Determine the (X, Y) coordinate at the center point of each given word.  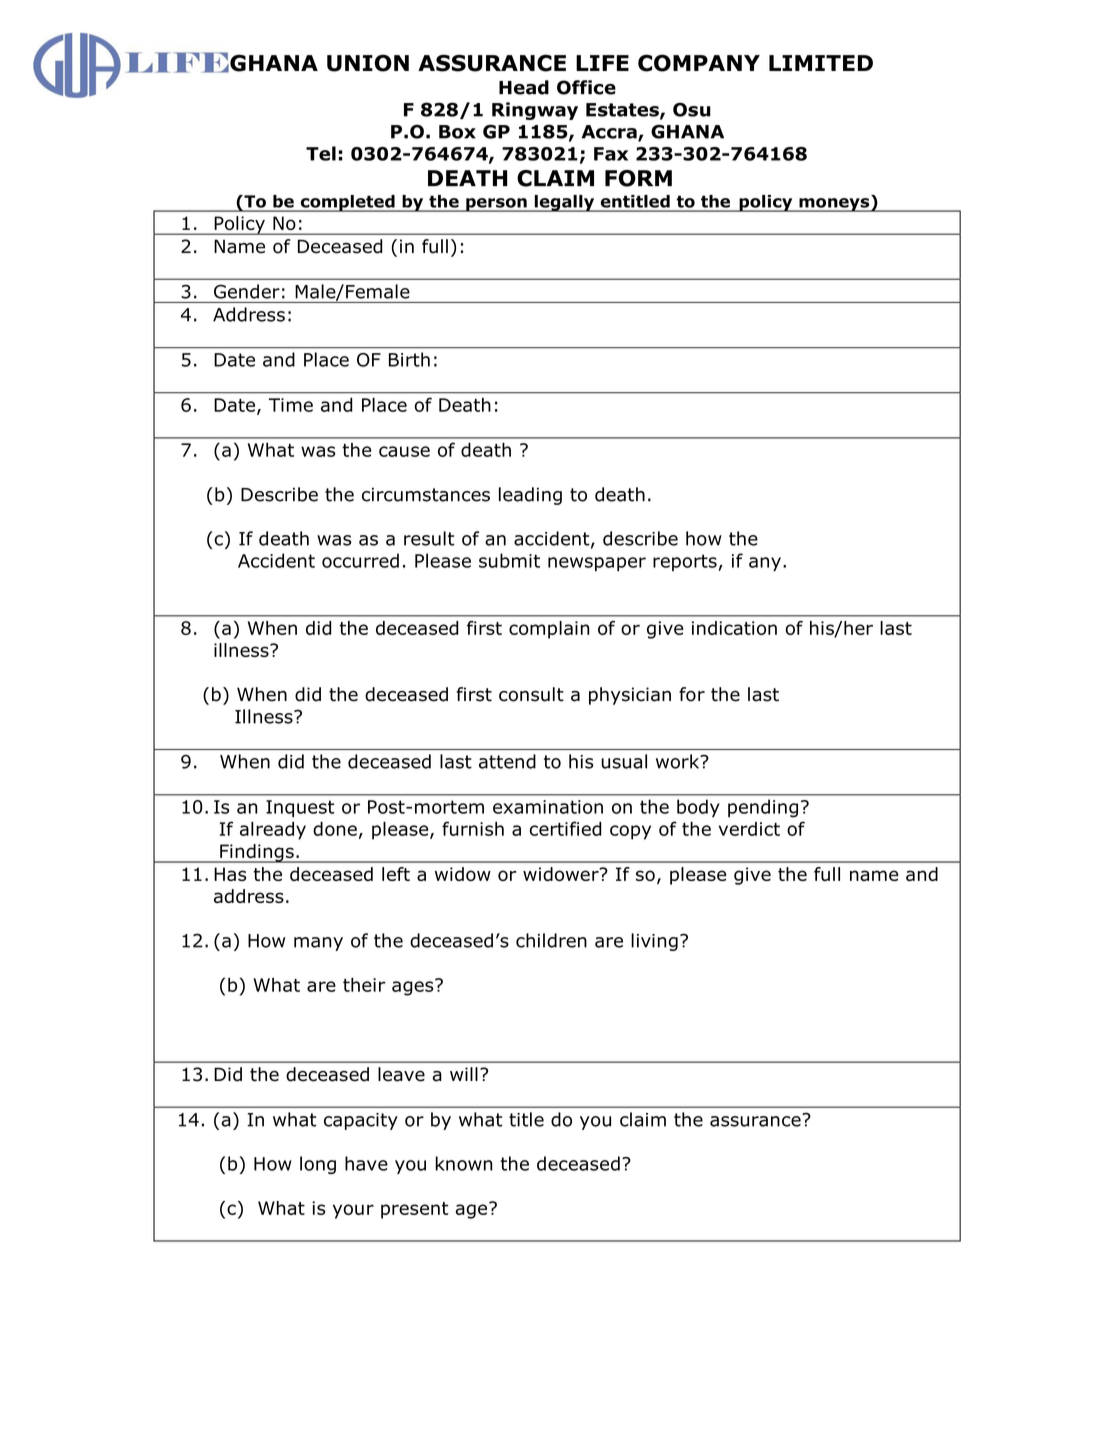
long (318, 1165)
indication (734, 628)
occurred (360, 560)
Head (524, 87)
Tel (321, 153)
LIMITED (821, 63)
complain (549, 630)
